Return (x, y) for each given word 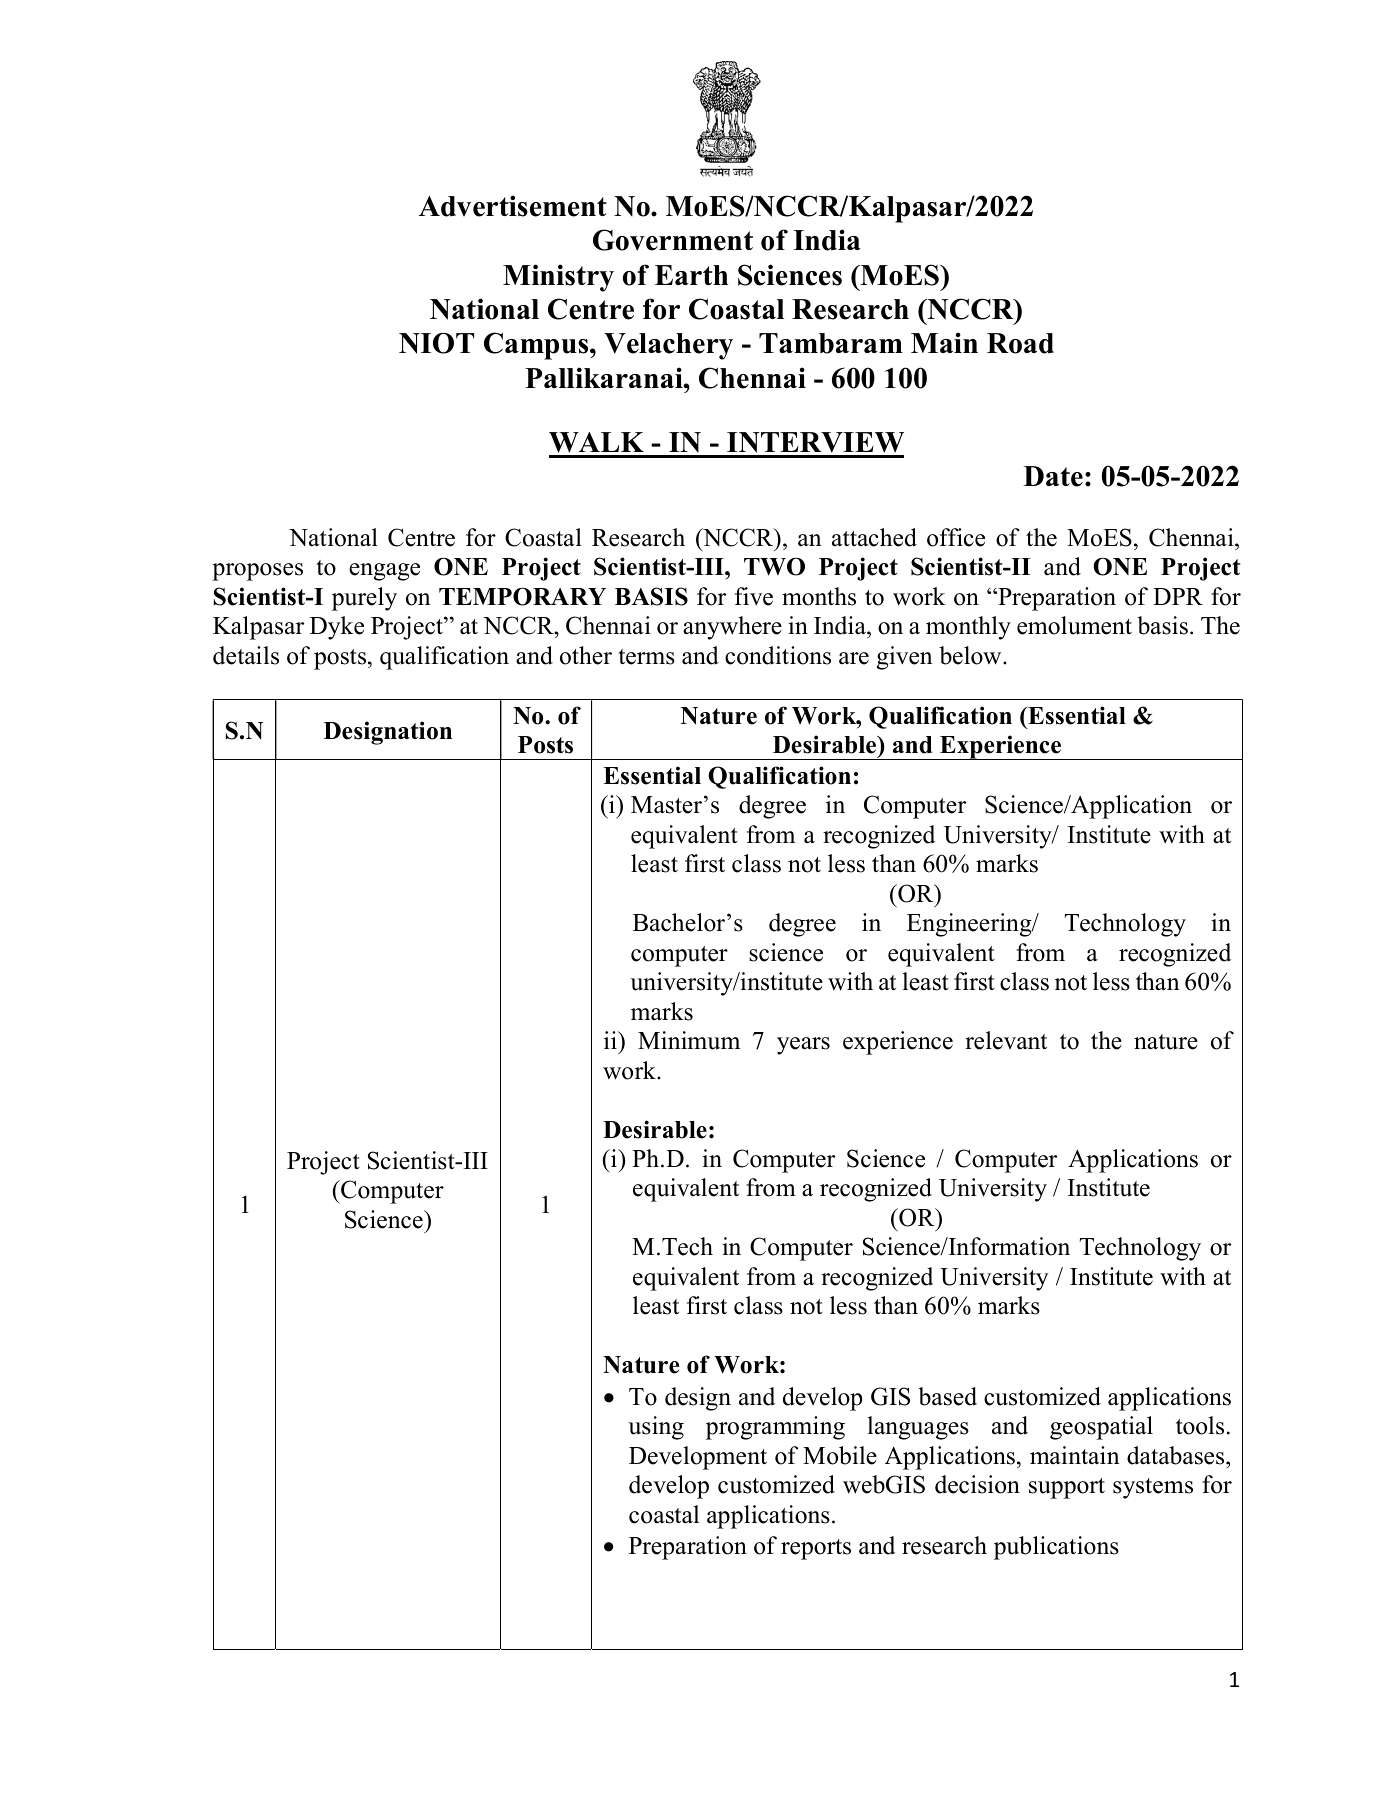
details (246, 655)
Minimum (689, 1040)
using (656, 1428)
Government (673, 240)
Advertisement (513, 206)
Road (1020, 343)
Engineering (970, 925)
